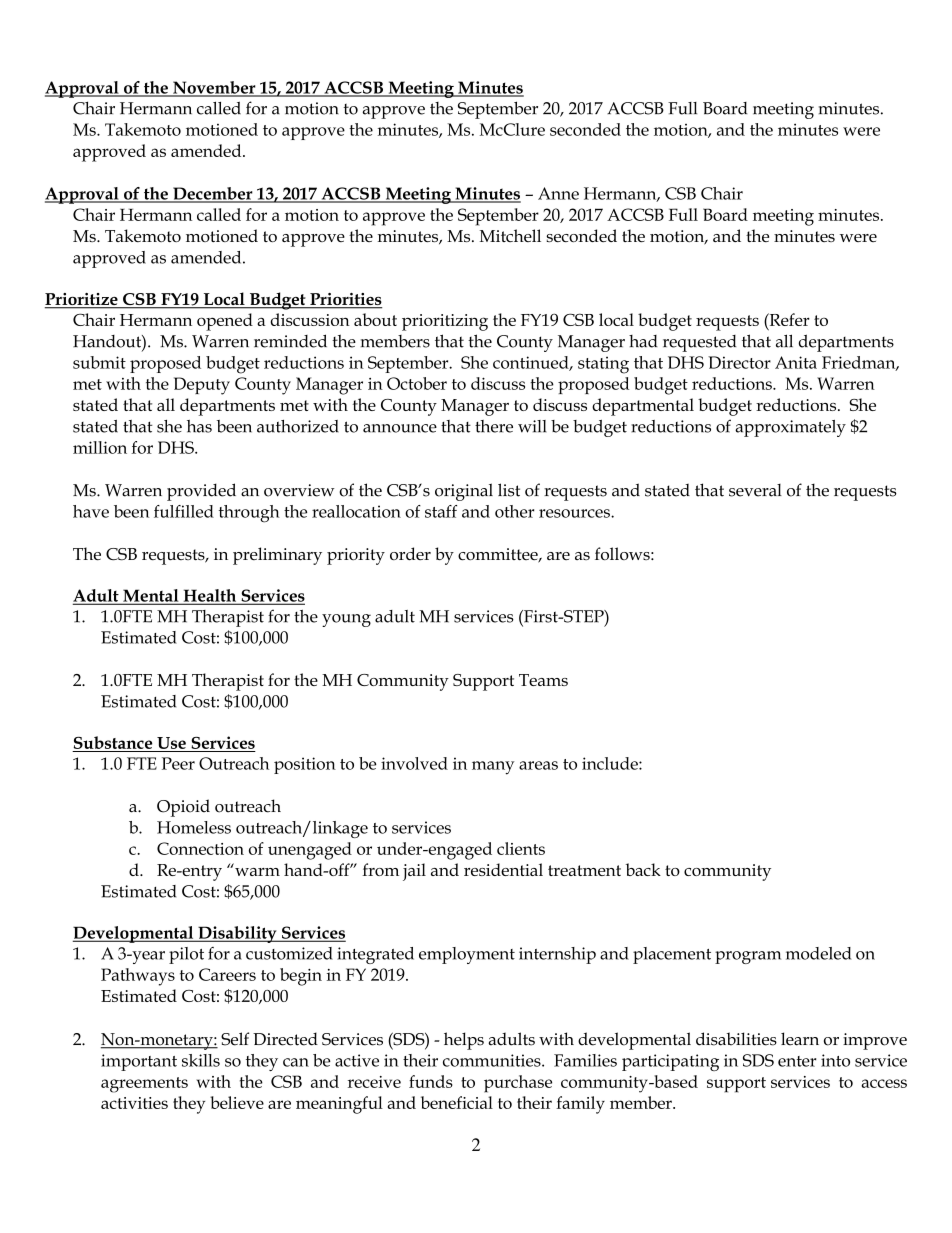 The width and height of the screenshot is (952, 1233). Describe the element at coordinates (521, 848) in the screenshot. I see `clients` at that location.
